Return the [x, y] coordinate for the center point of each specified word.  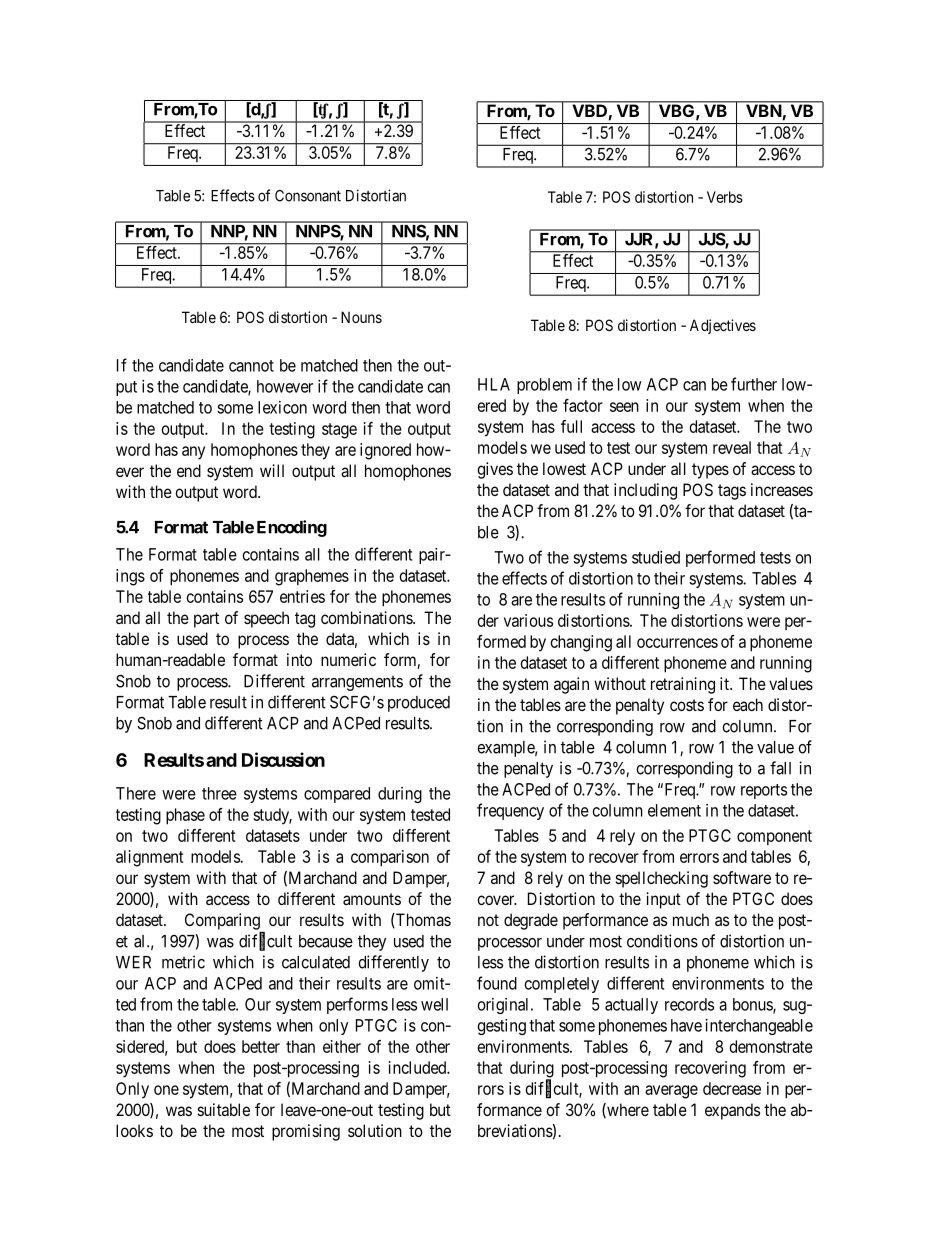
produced [419, 704]
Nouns [361, 317]
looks [134, 1130]
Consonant [308, 196]
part [206, 620]
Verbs [725, 197]
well [434, 1004]
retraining [683, 685]
